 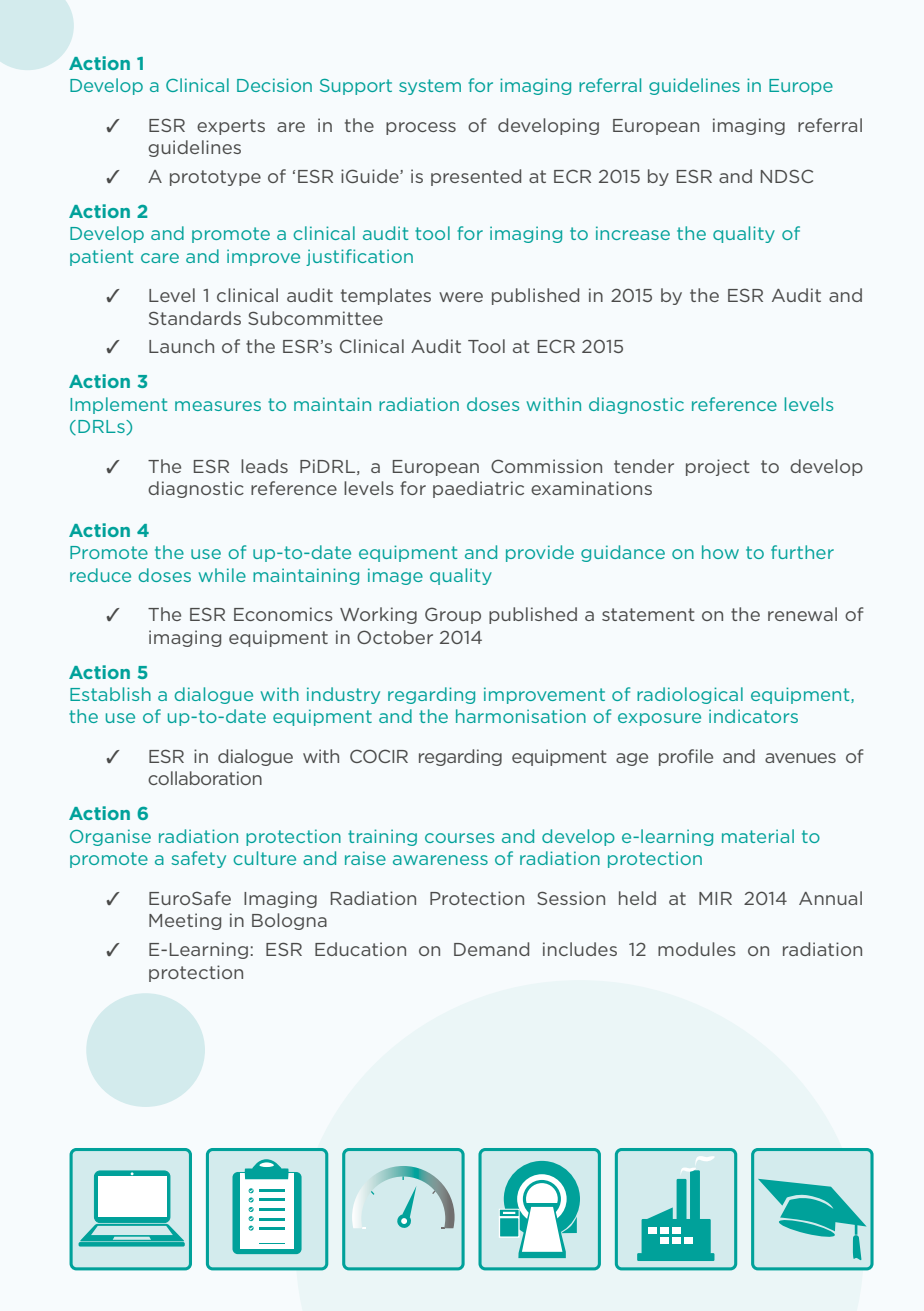 I want to click on paediatric, so click(x=478, y=489).
